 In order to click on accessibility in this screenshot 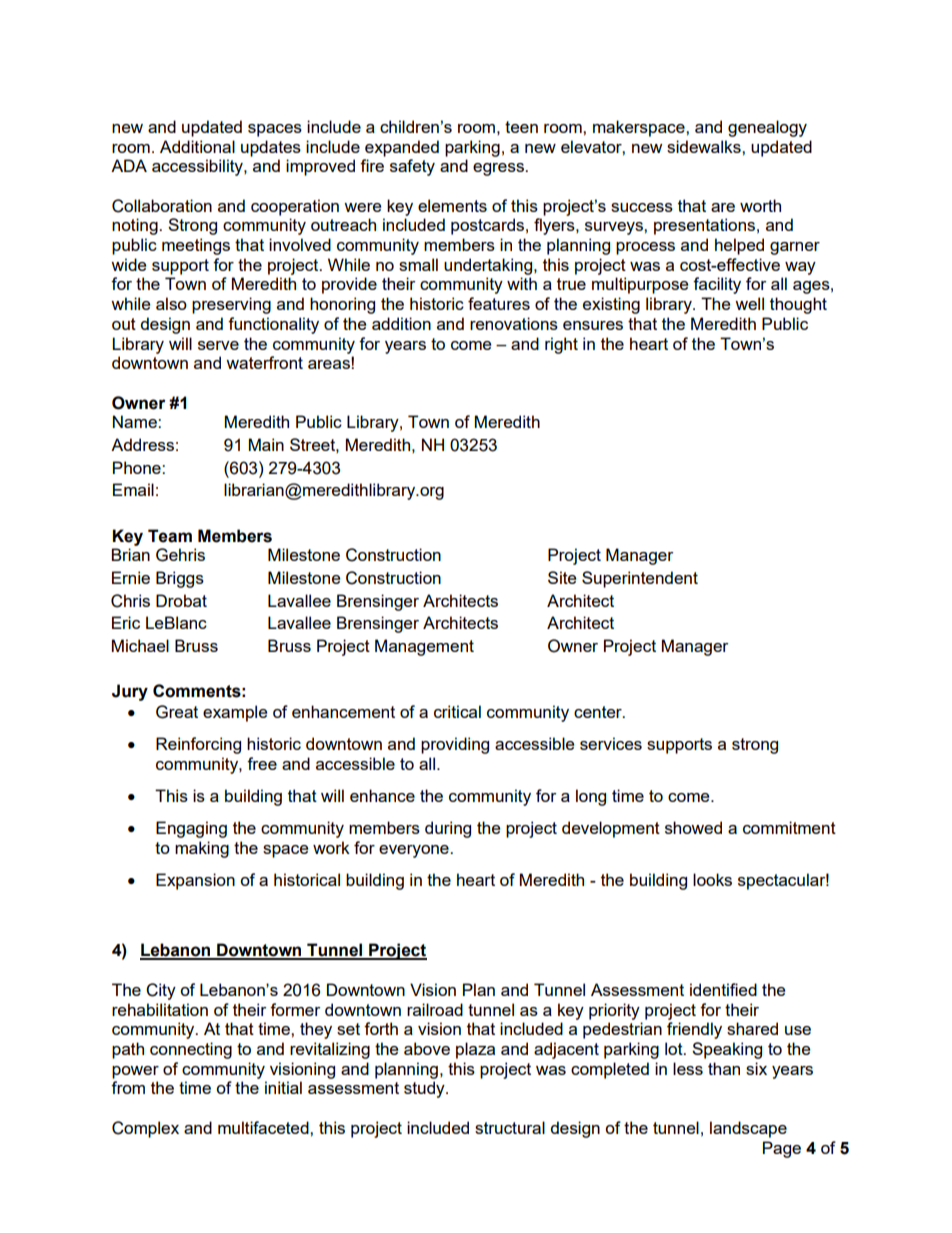, I will do `click(198, 167)`.
